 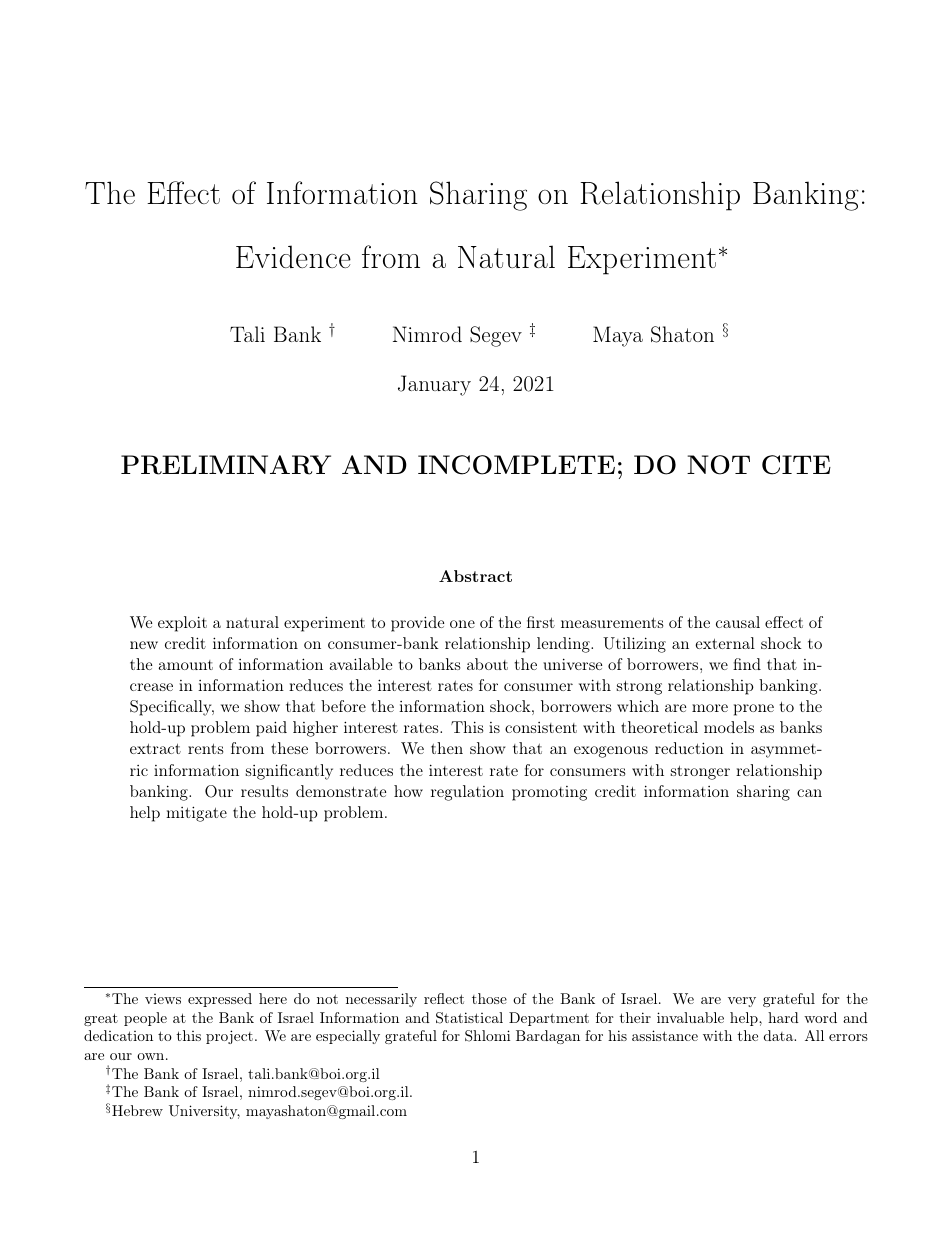 What do you see at coordinates (293, 256) in the screenshot?
I see `Evidence` at bounding box center [293, 256].
